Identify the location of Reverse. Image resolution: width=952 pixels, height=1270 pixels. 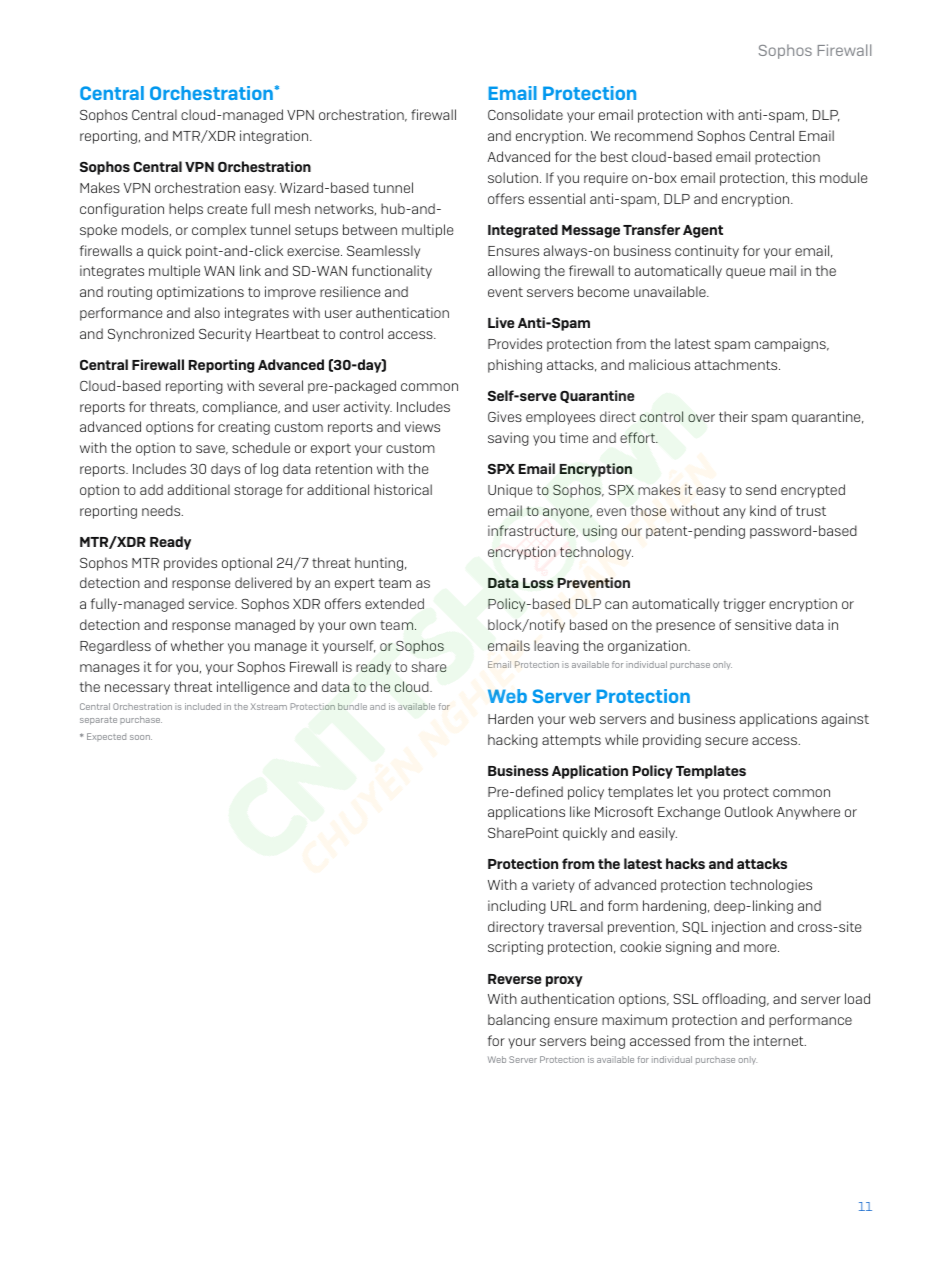
(515, 979).
